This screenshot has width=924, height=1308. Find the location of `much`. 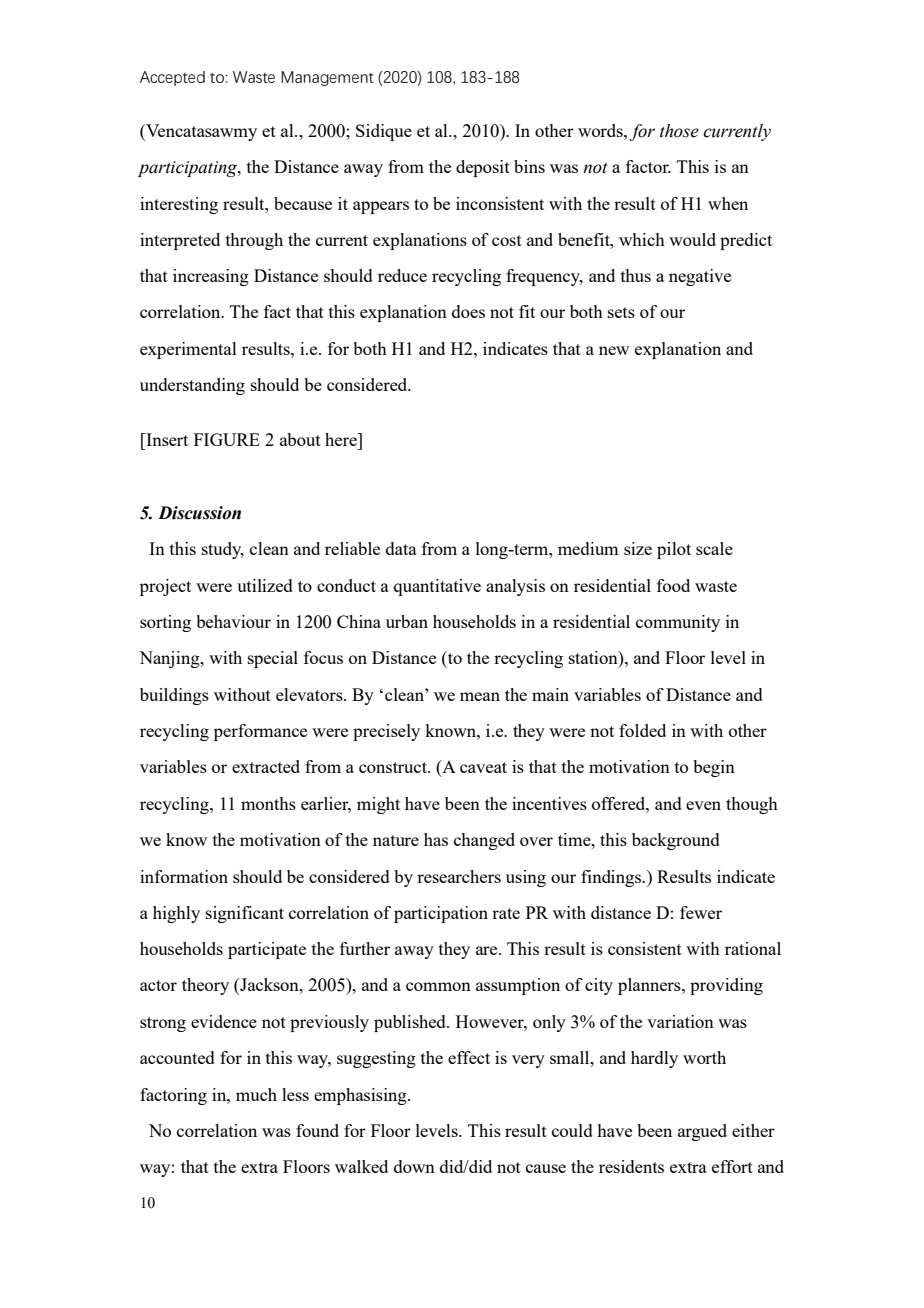

much is located at coordinates (256, 1094).
